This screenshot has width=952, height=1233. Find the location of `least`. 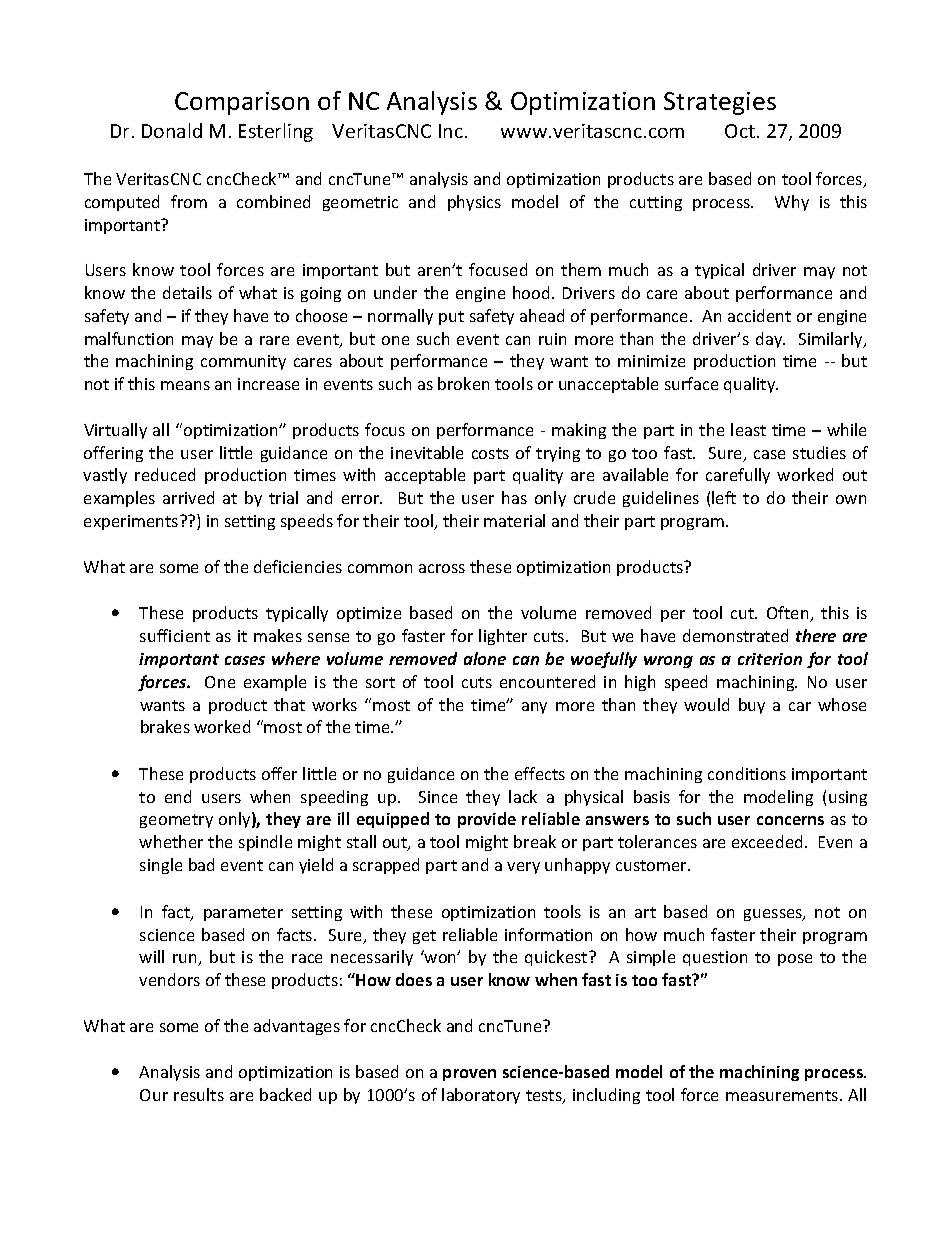

least is located at coordinates (748, 429).
